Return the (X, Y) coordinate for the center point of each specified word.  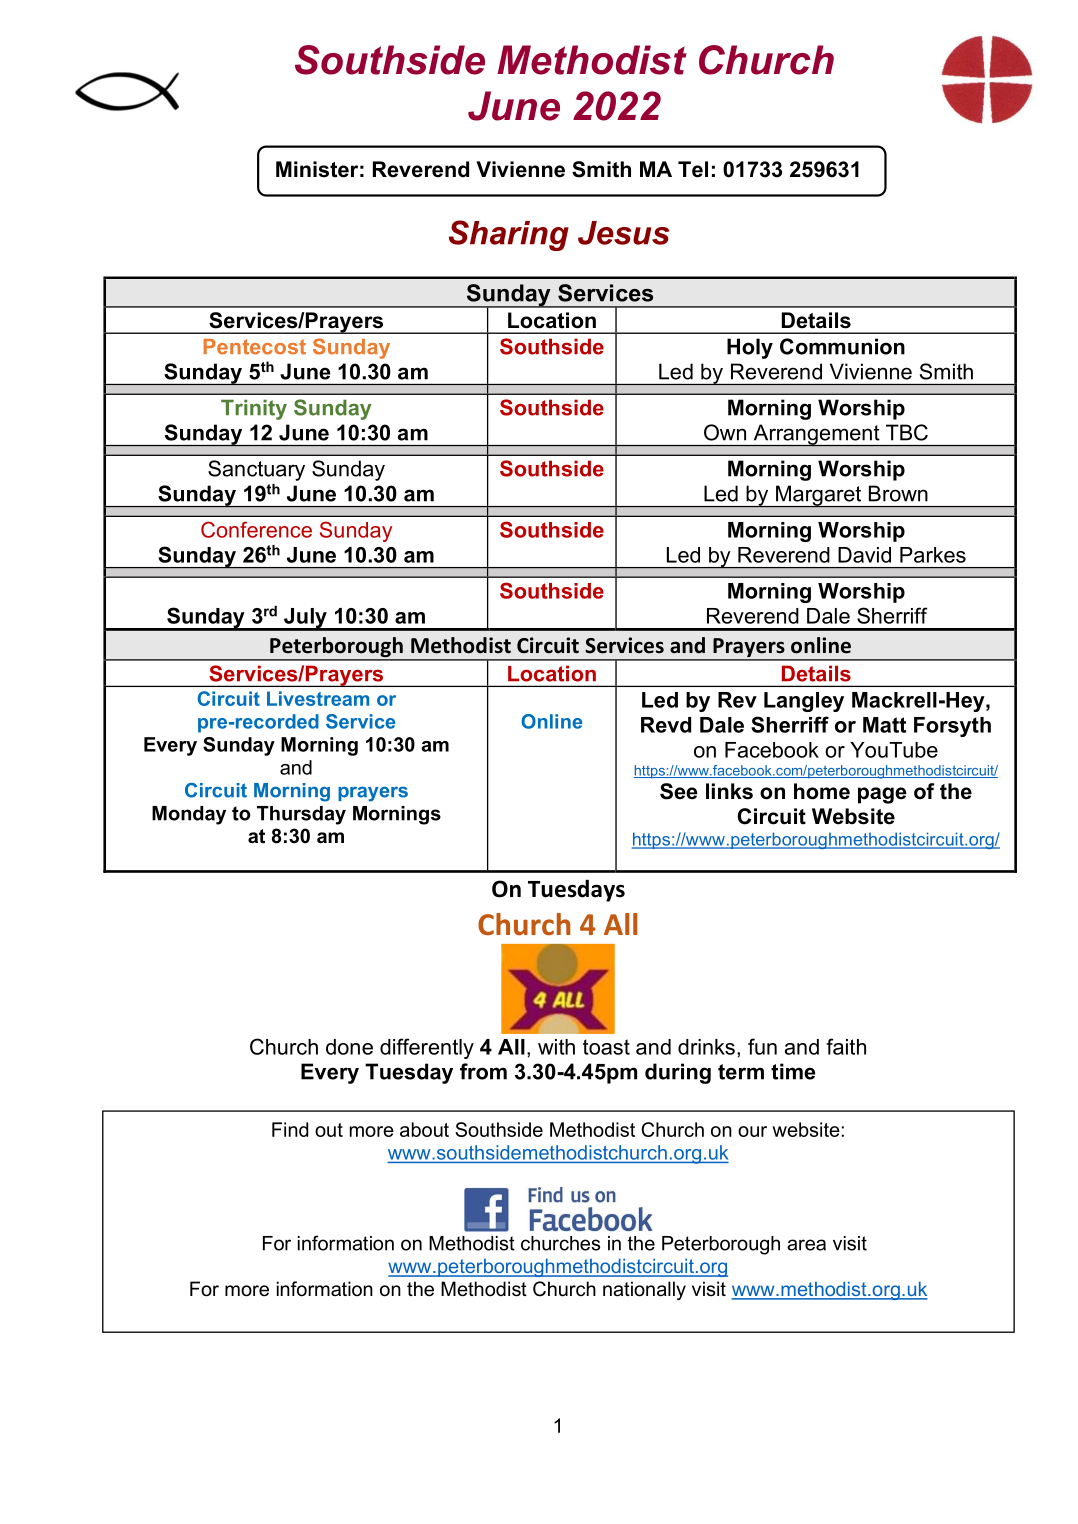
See (678, 791)
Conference (256, 529)
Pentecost (254, 347)
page (882, 795)
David (864, 555)
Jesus (623, 233)
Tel (693, 169)
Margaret (819, 496)
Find (290, 1129)
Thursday (301, 815)
